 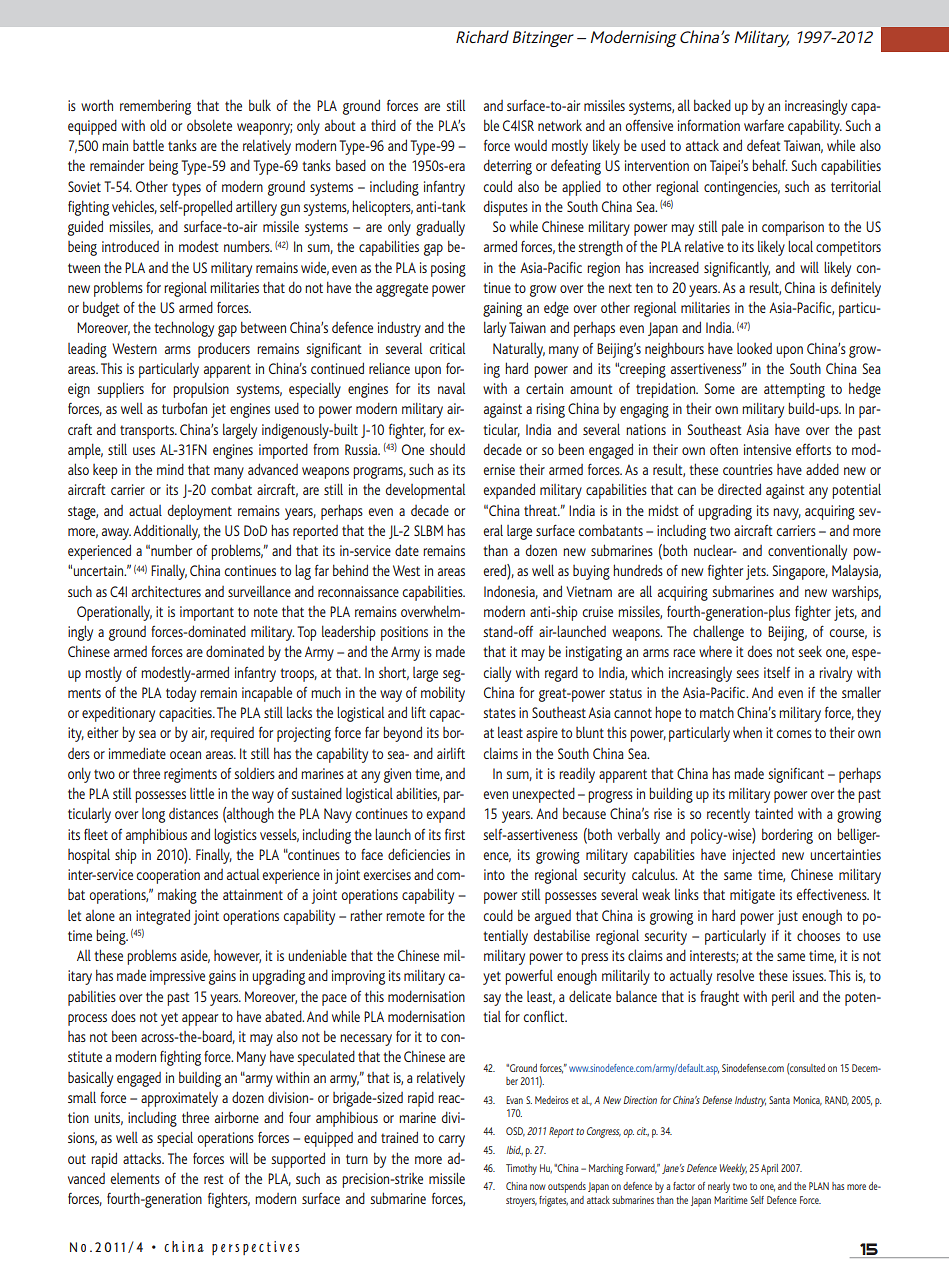 What do you see at coordinates (237, 1117) in the page?
I see `airborne` at bounding box center [237, 1117].
